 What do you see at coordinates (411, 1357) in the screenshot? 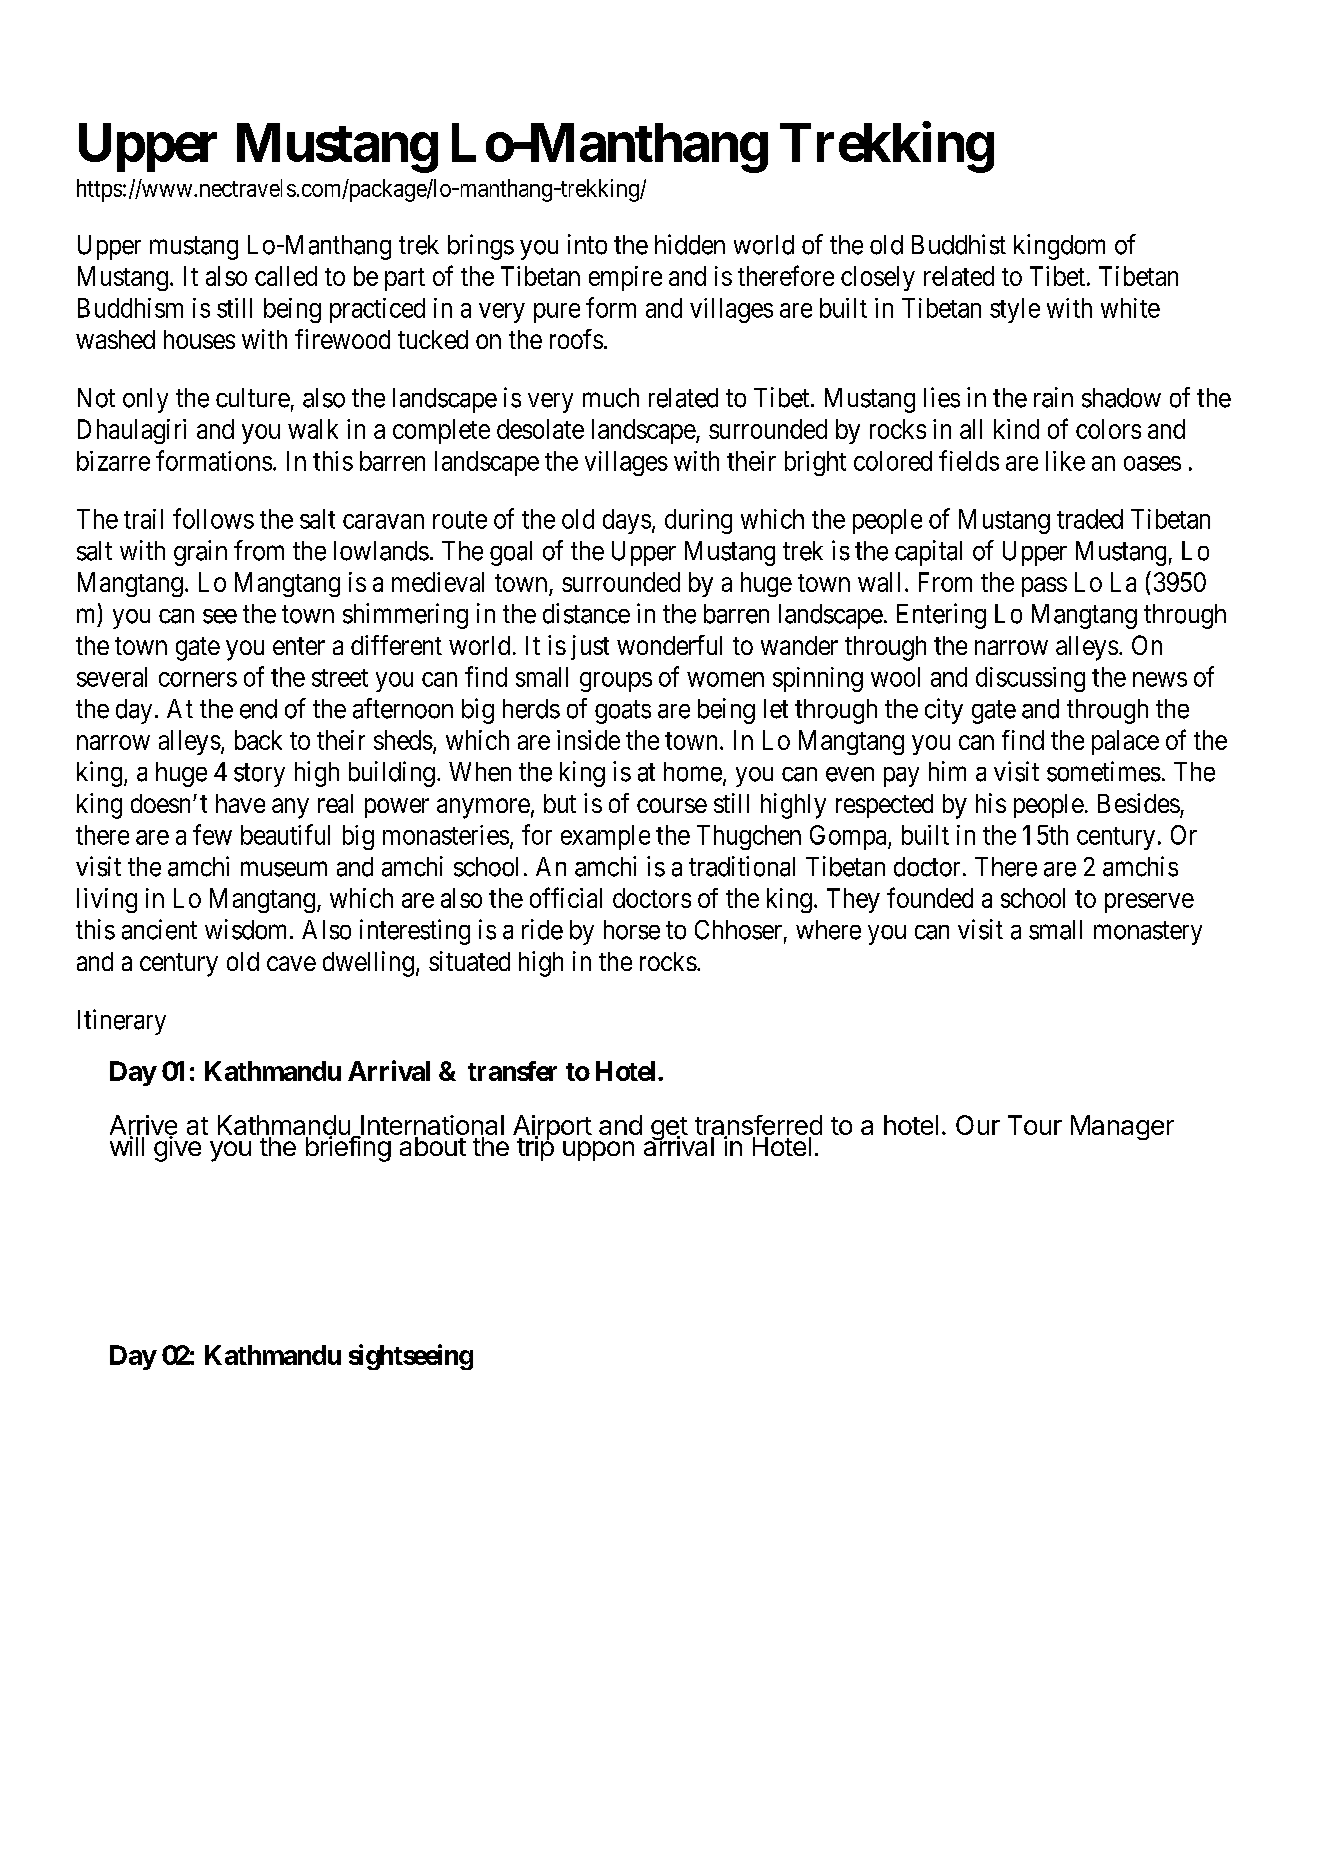
I see `sightseeing` at bounding box center [411, 1357].
